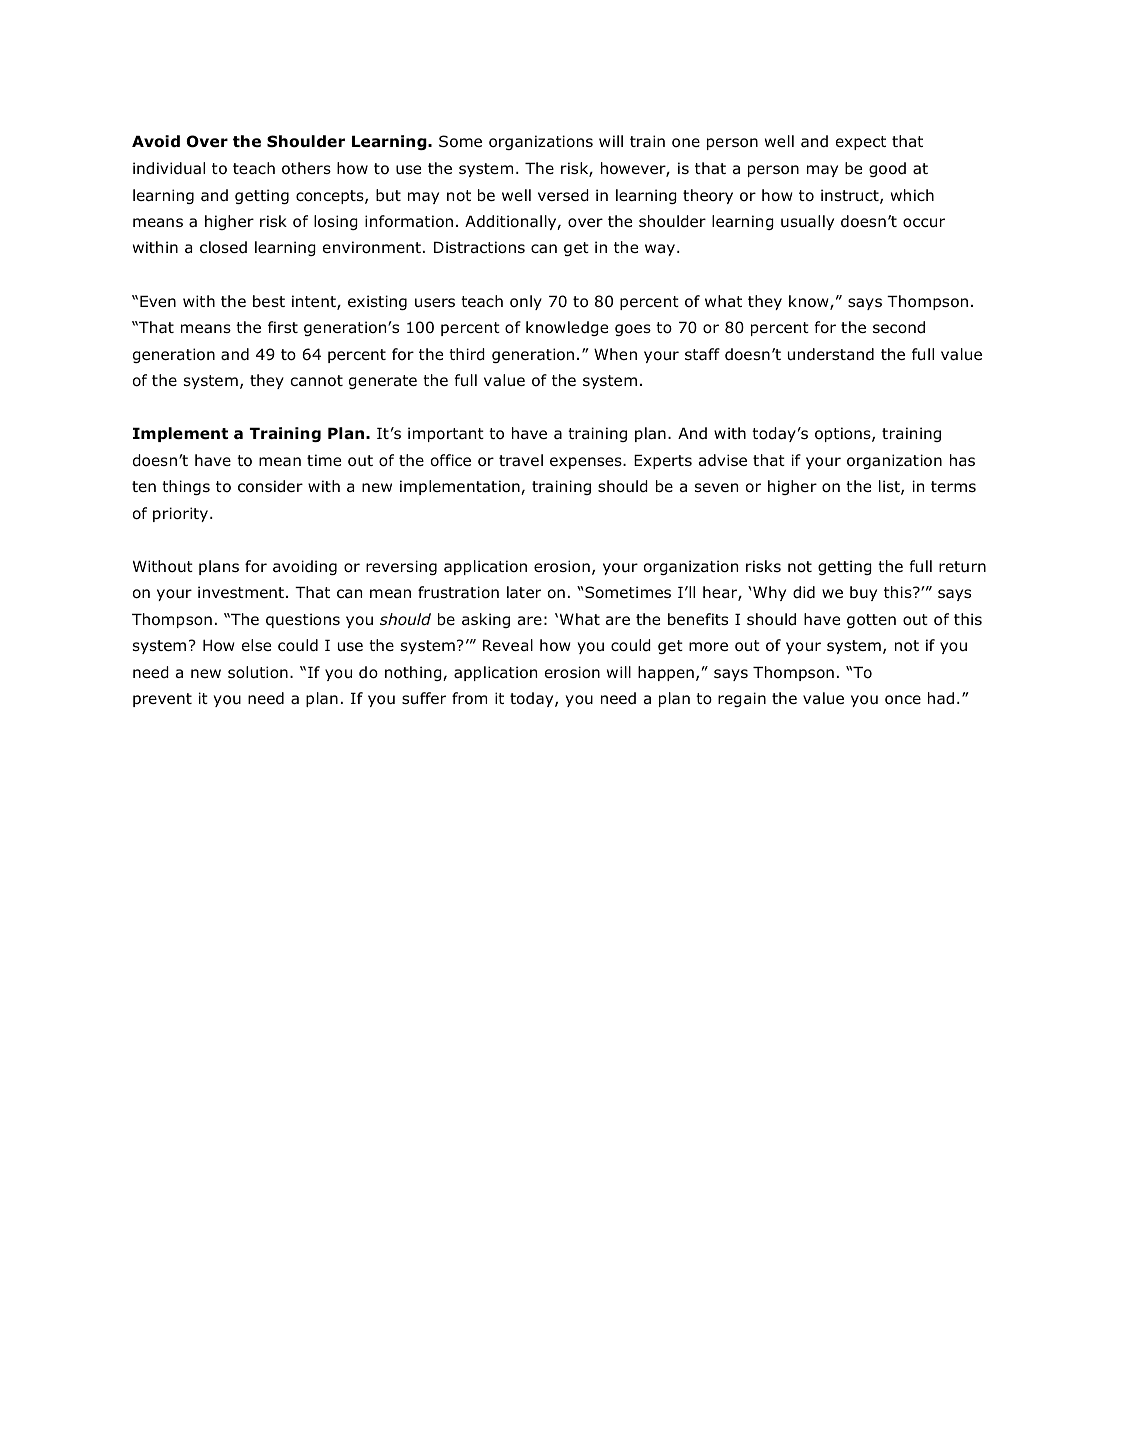  What do you see at coordinates (666, 673) in the image?
I see `happen` at bounding box center [666, 673].
